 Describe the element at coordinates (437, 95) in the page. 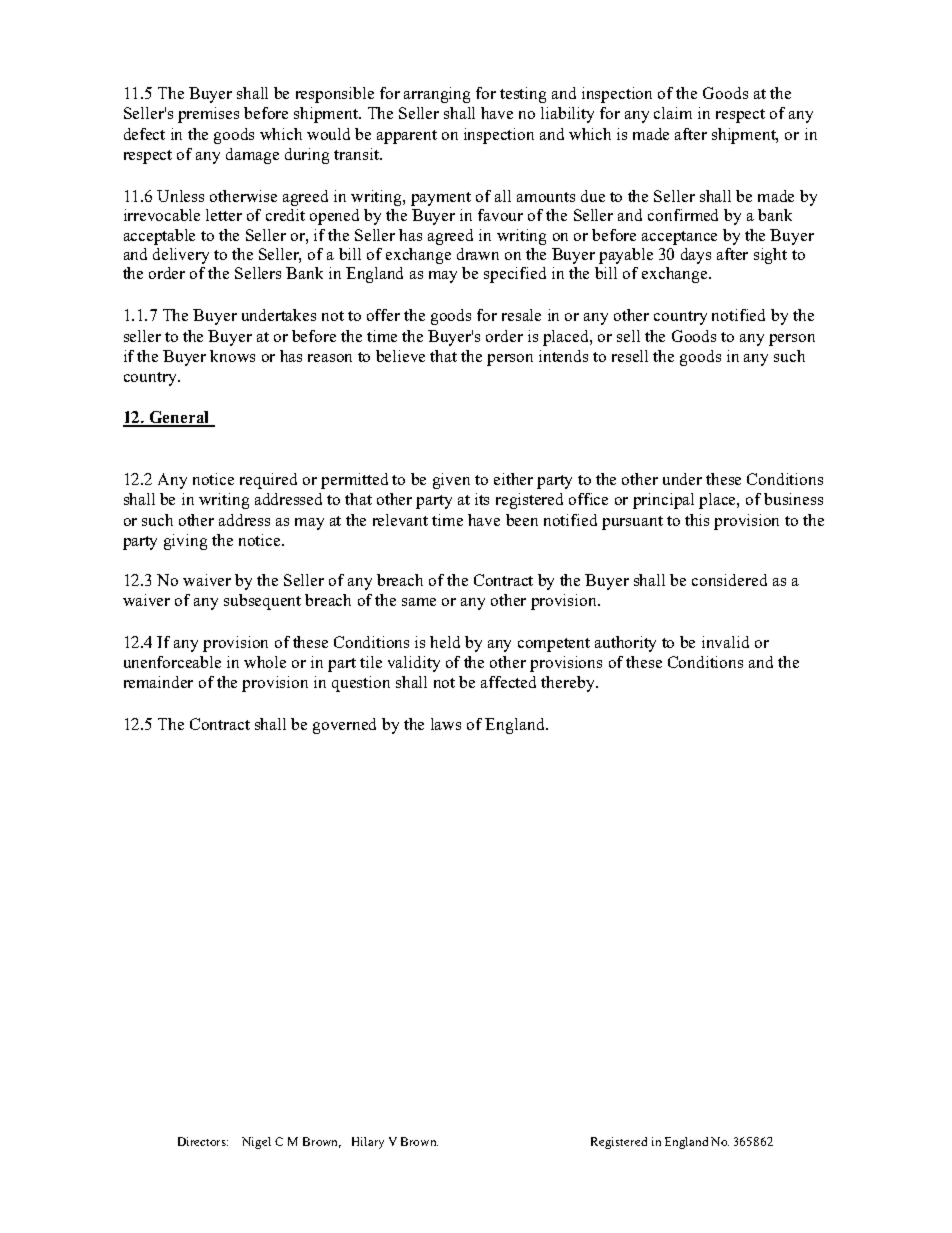

I see `arranging` at that location.
